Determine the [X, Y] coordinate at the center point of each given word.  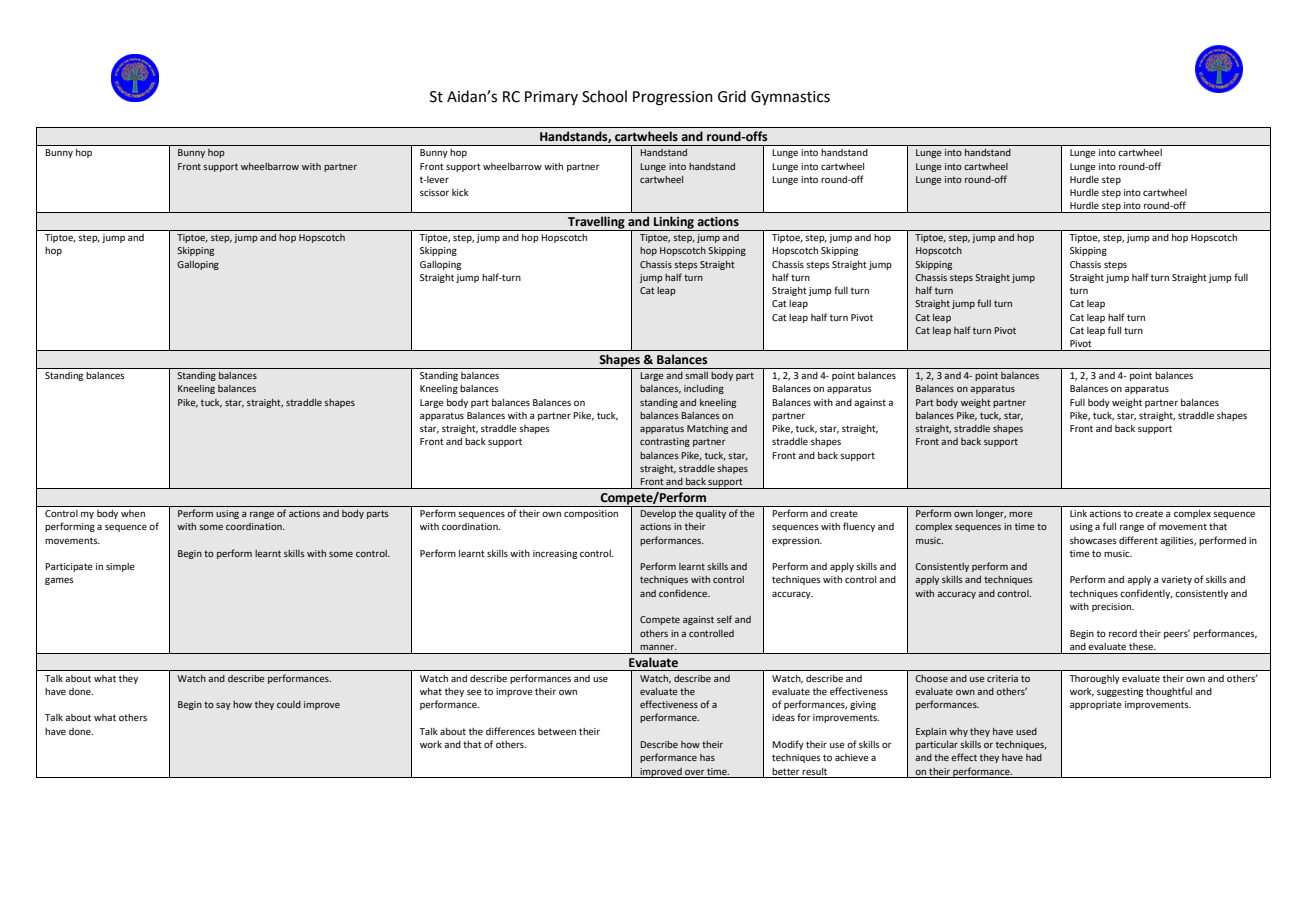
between [557, 731]
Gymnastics [790, 98]
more [1021, 514]
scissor [434, 192]
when [133, 513]
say [223, 706]
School [604, 96]
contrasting [665, 442]
